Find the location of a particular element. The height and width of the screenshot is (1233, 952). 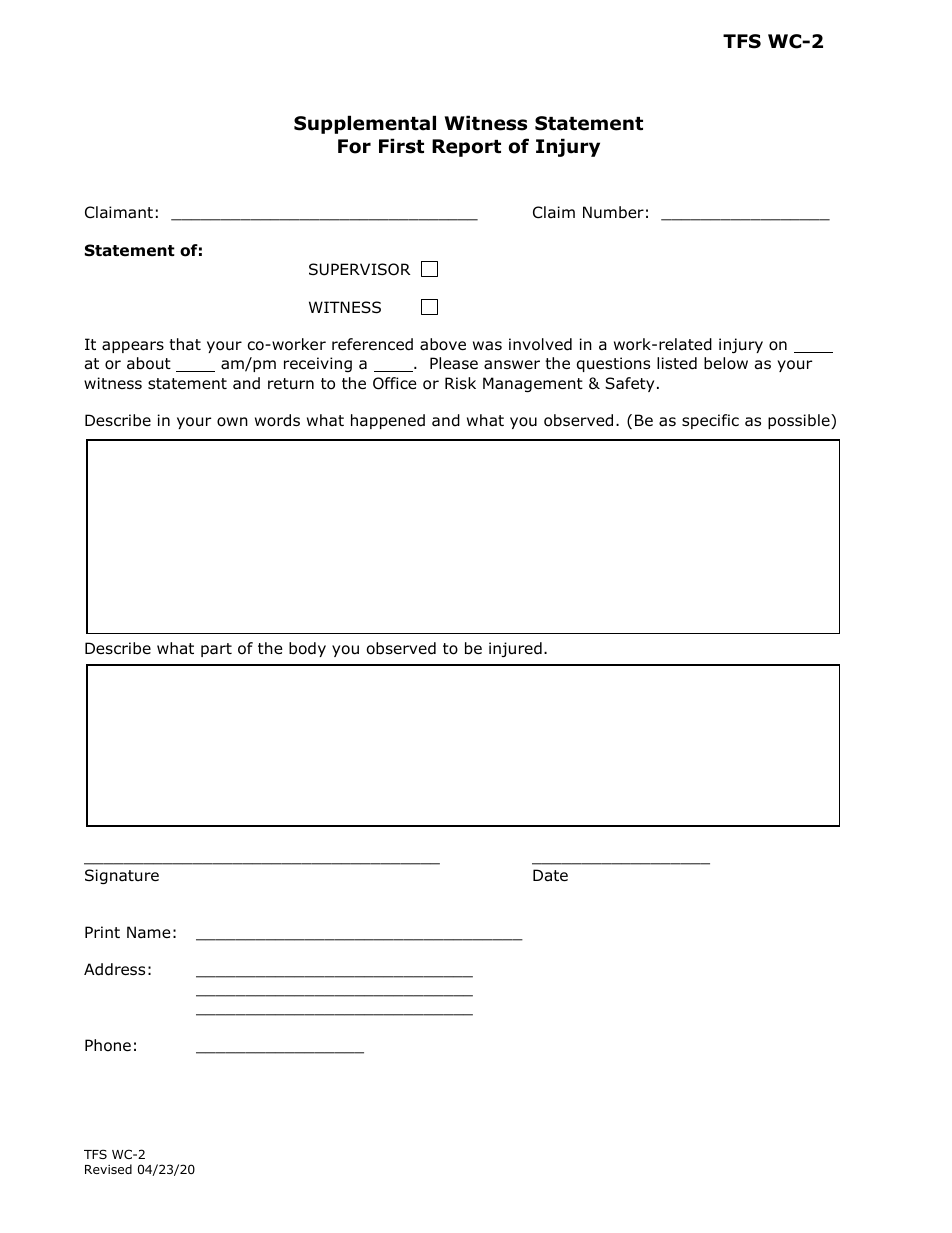

possible is located at coordinates (800, 421).
